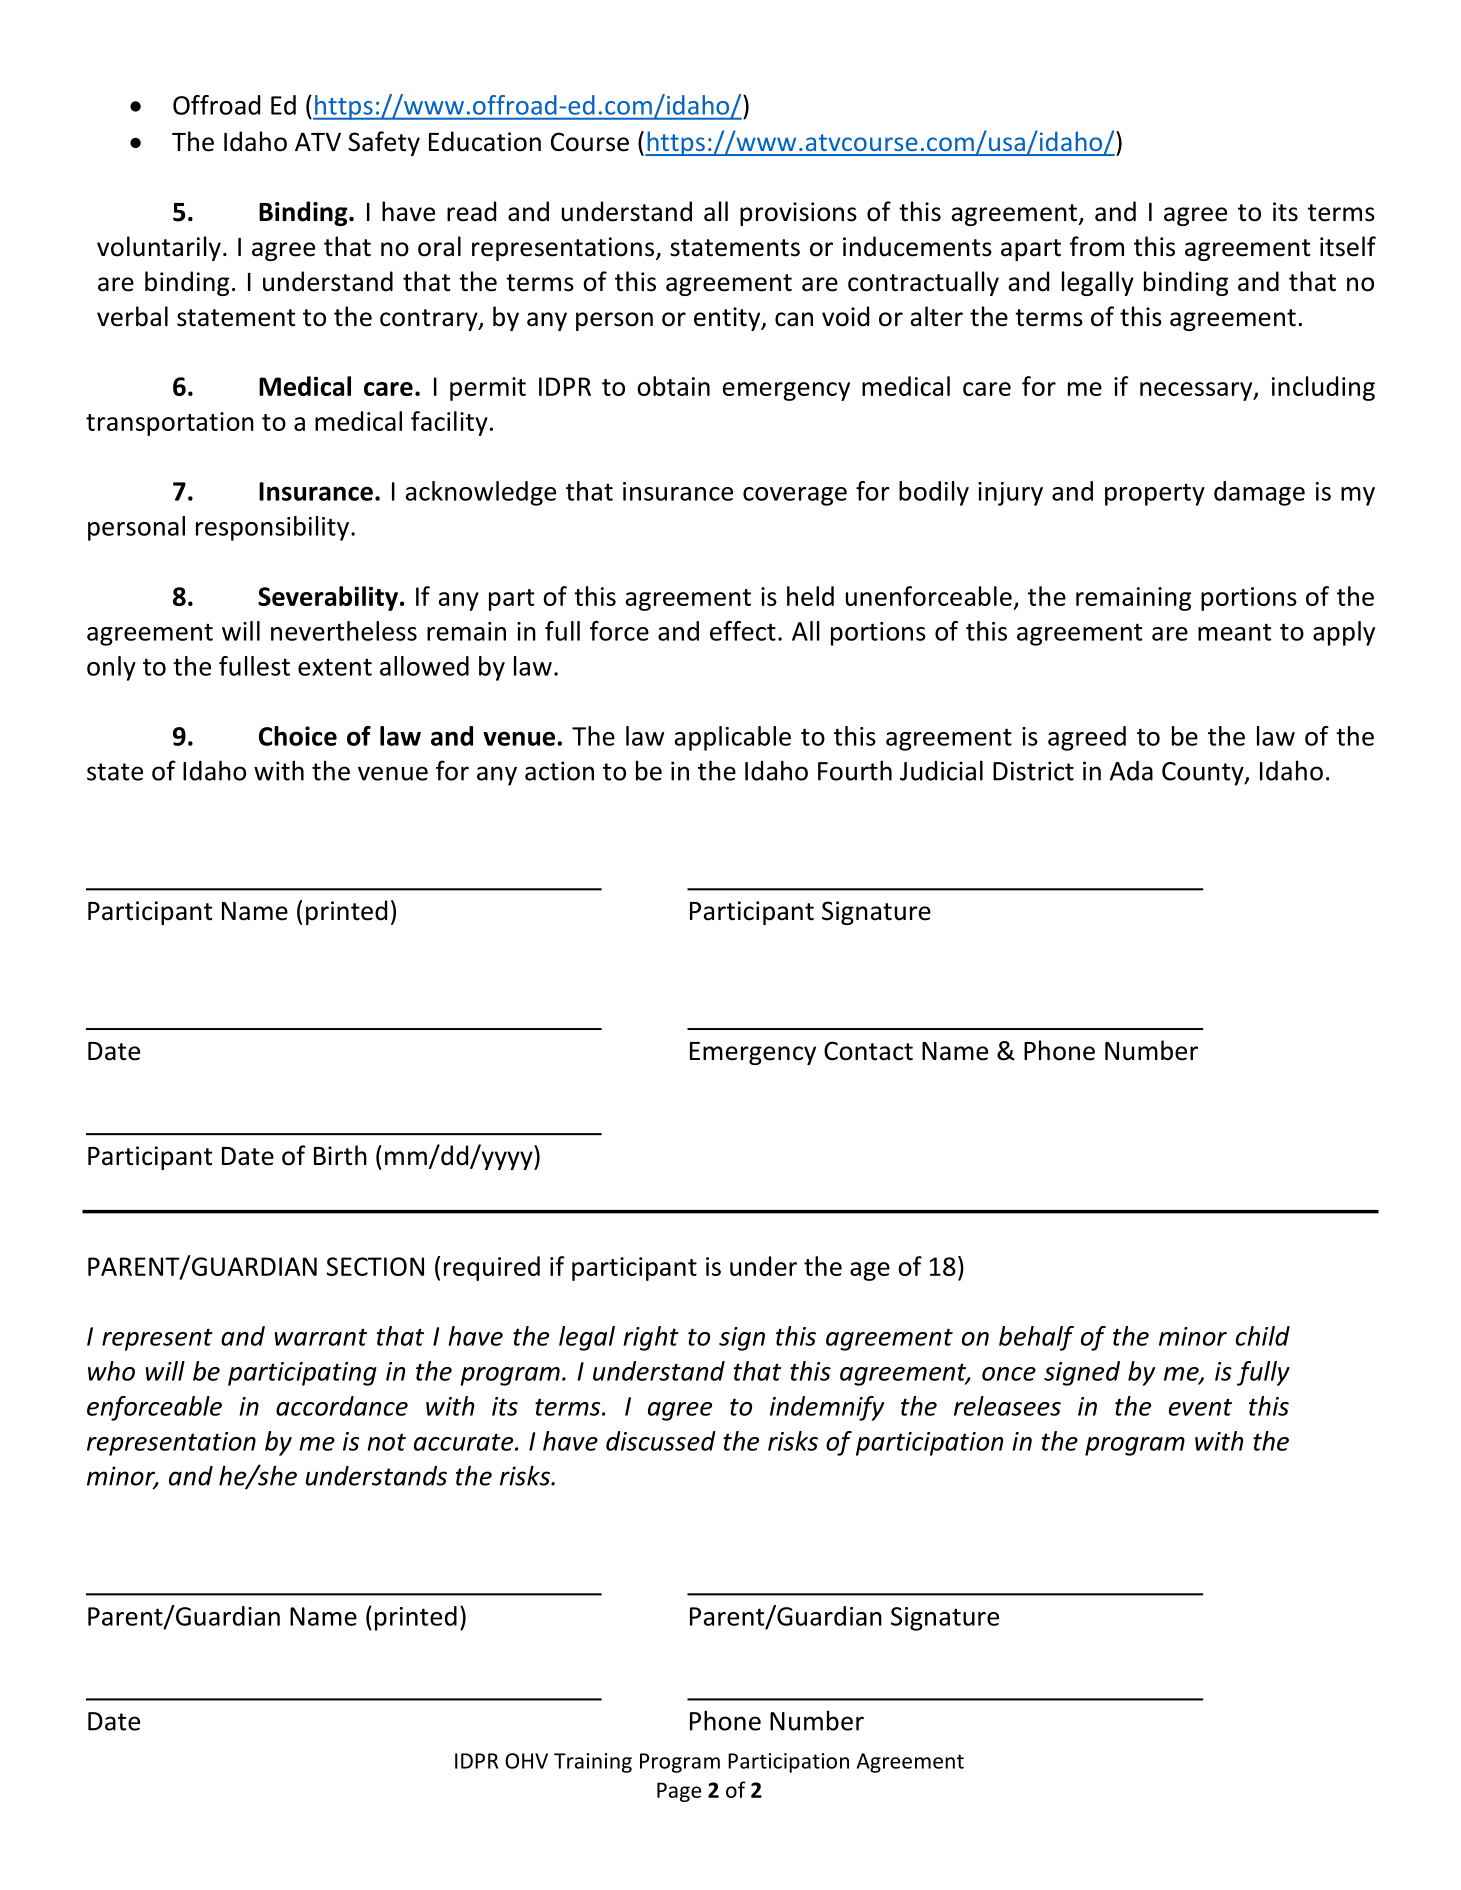  Describe the element at coordinates (679, 1792) in the document. I see `Page` at that location.
